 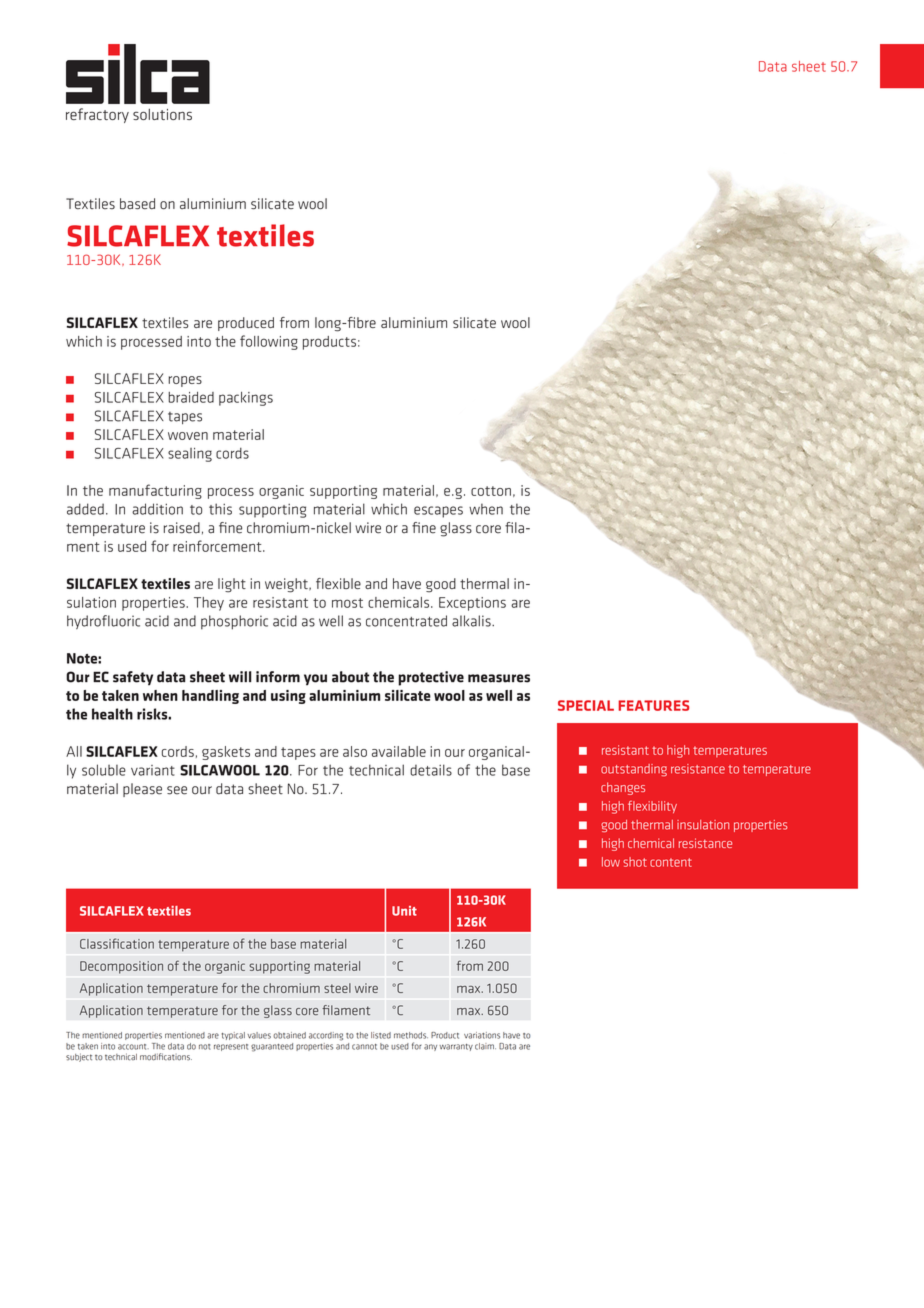 I want to click on details, so click(x=431, y=770).
